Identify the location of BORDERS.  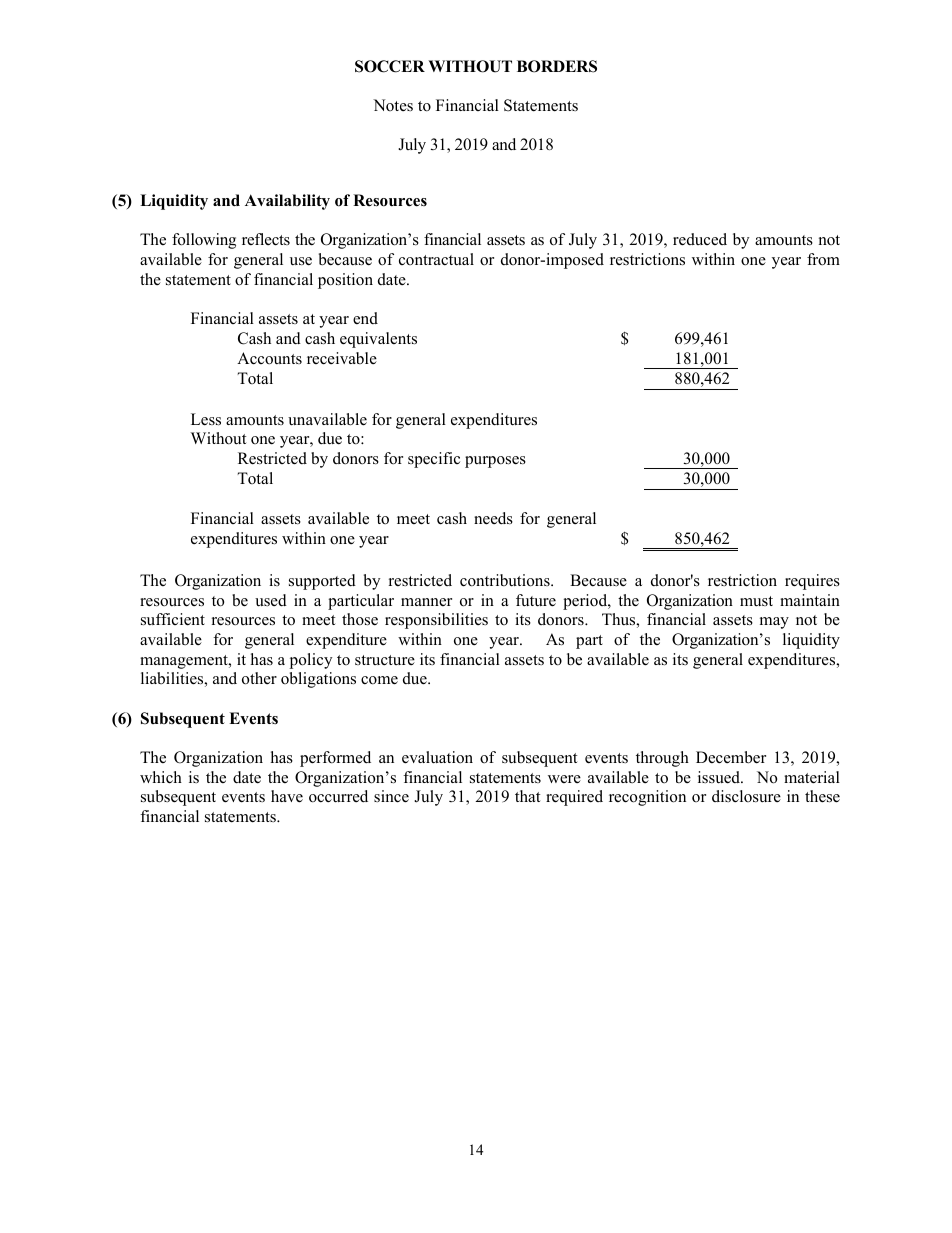
(557, 66).
